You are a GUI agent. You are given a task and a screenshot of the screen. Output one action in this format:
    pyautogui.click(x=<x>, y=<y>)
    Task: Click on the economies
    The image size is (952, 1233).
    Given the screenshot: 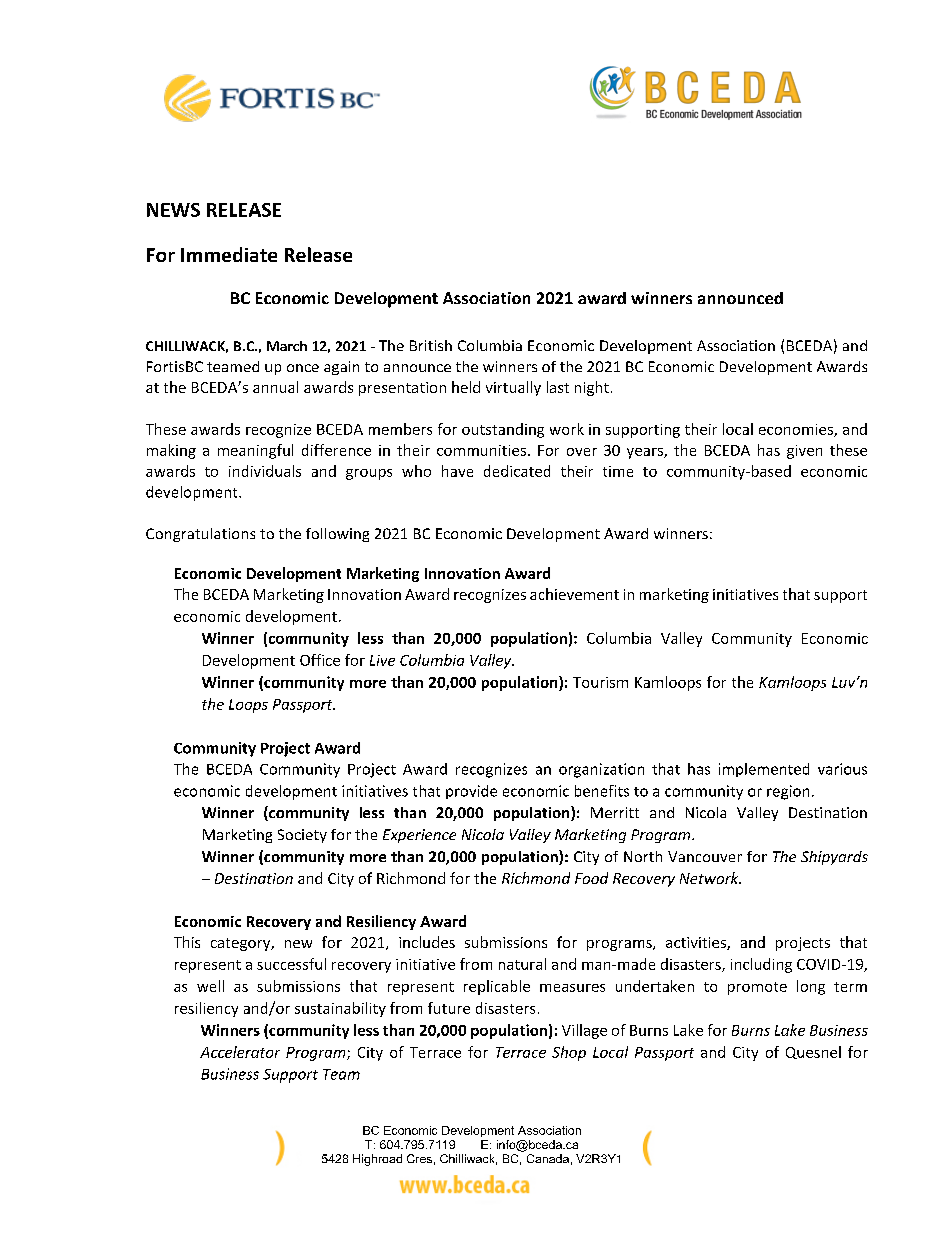 What is the action you would take?
    pyautogui.click(x=797, y=430)
